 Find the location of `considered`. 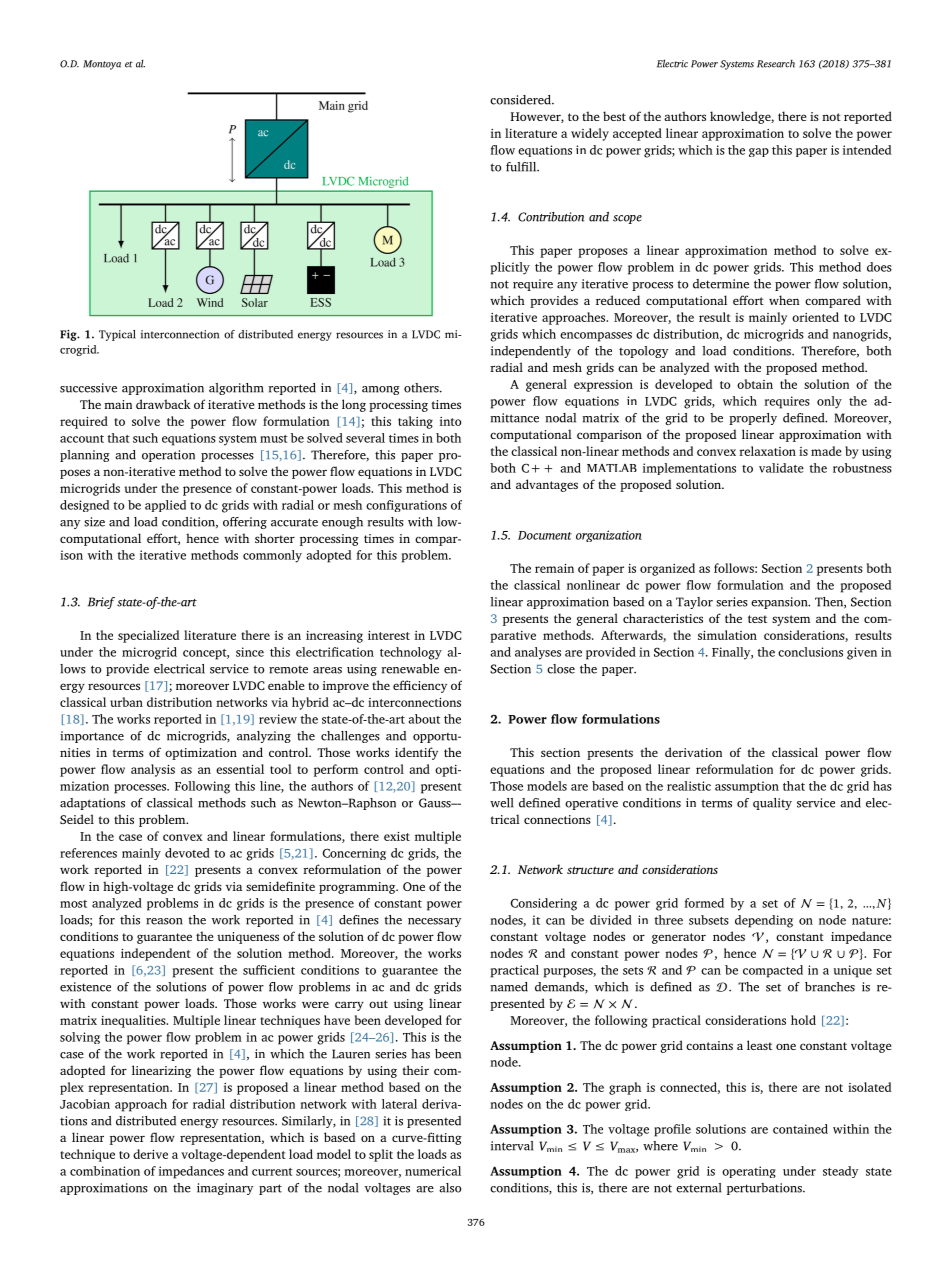

considered is located at coordinates (521, 100).
